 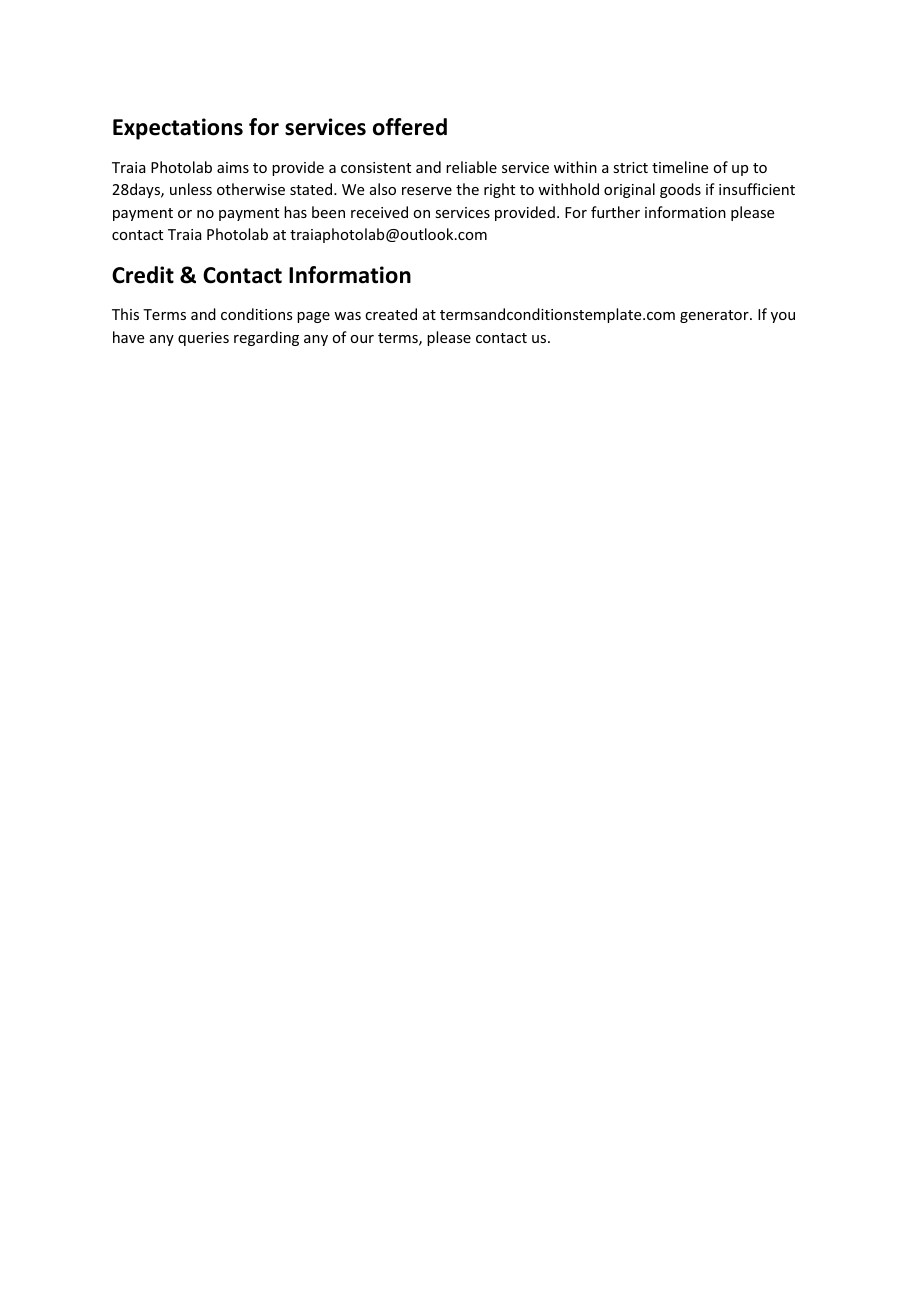 What do you see at coordinates (295, 212) in the image?
I see `has` at bounding box center [295, 212].
